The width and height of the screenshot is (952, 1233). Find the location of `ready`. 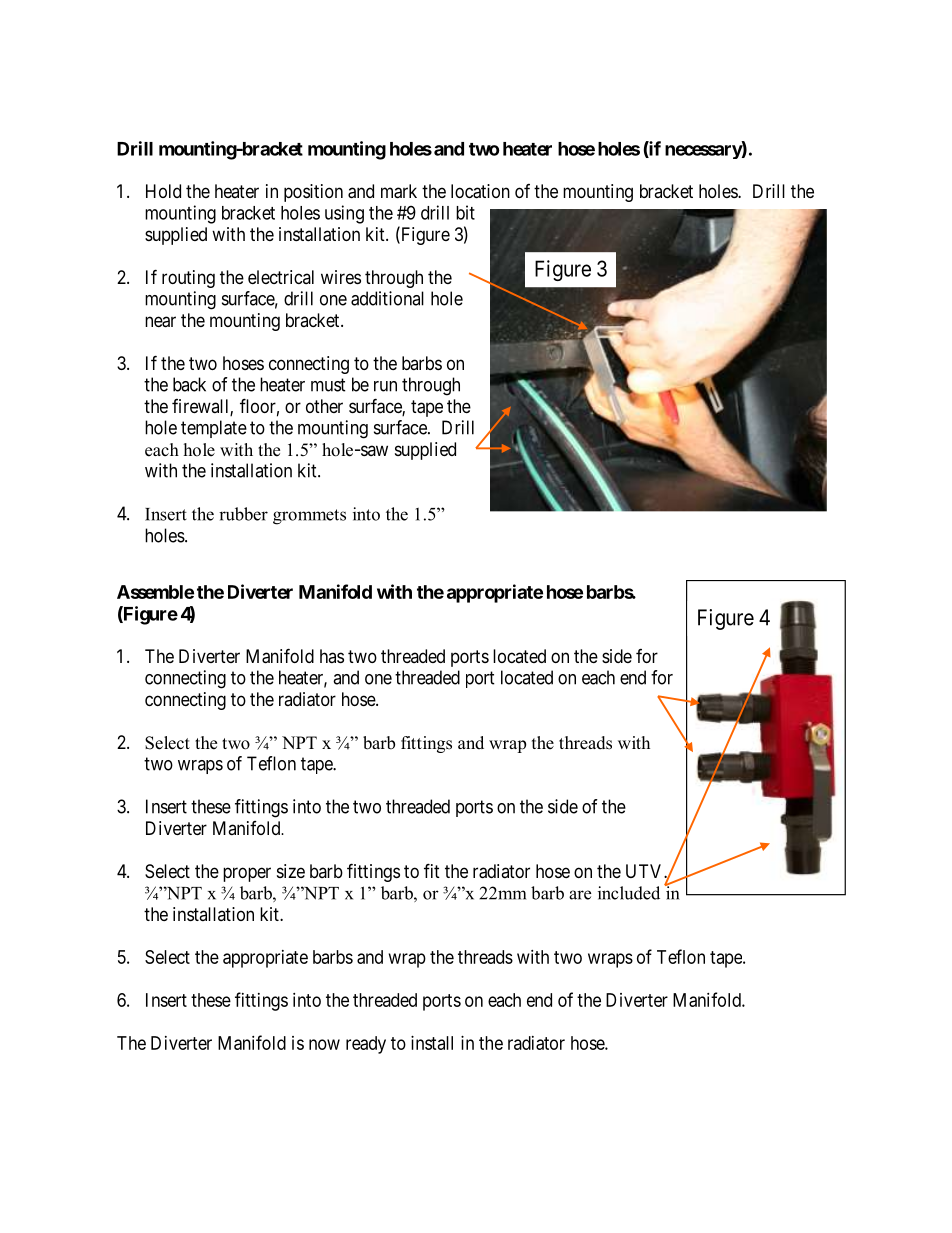

ready is located at coordinates (366, 1045).
